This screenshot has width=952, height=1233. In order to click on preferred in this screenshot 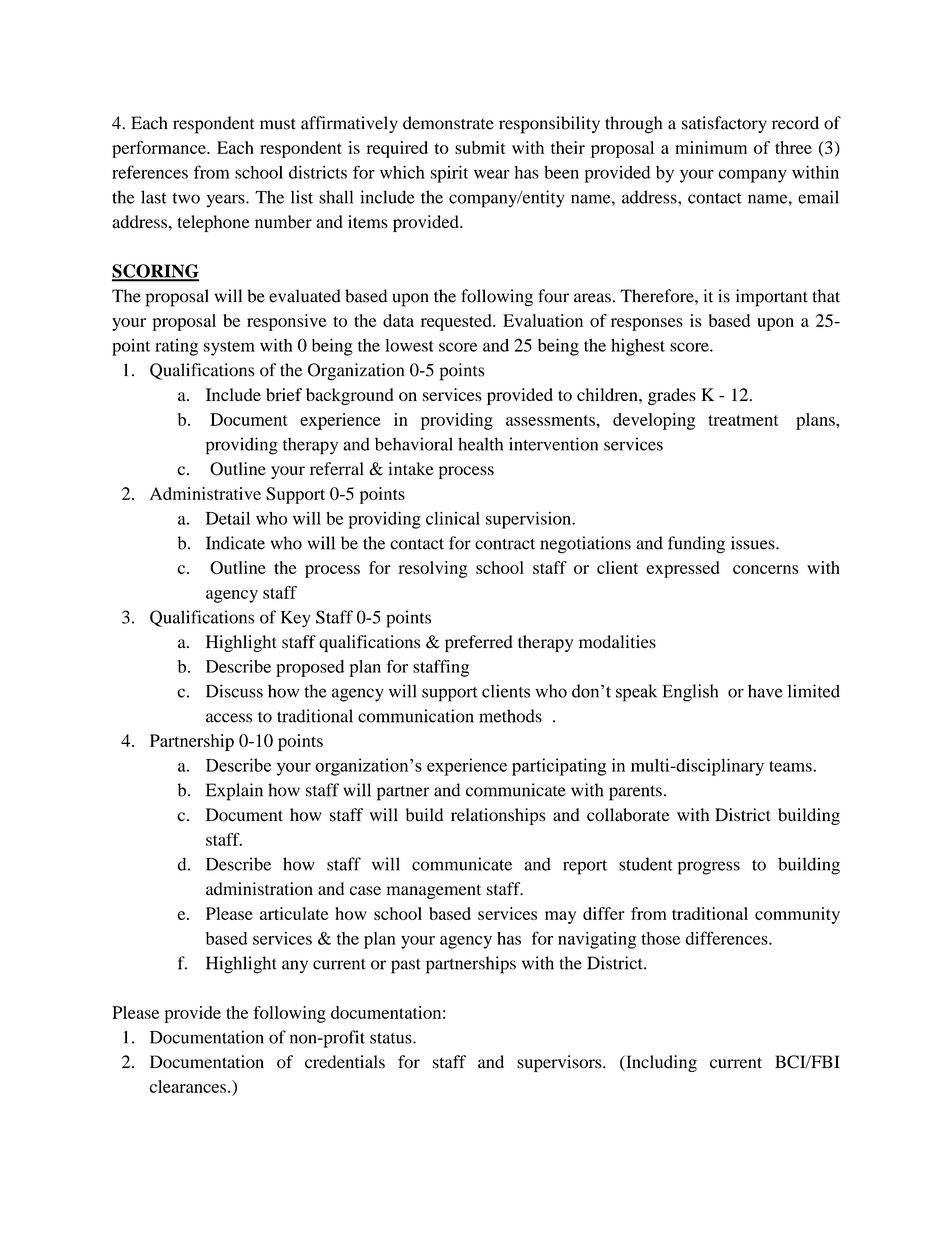, I will do `click(479, 643)`.
